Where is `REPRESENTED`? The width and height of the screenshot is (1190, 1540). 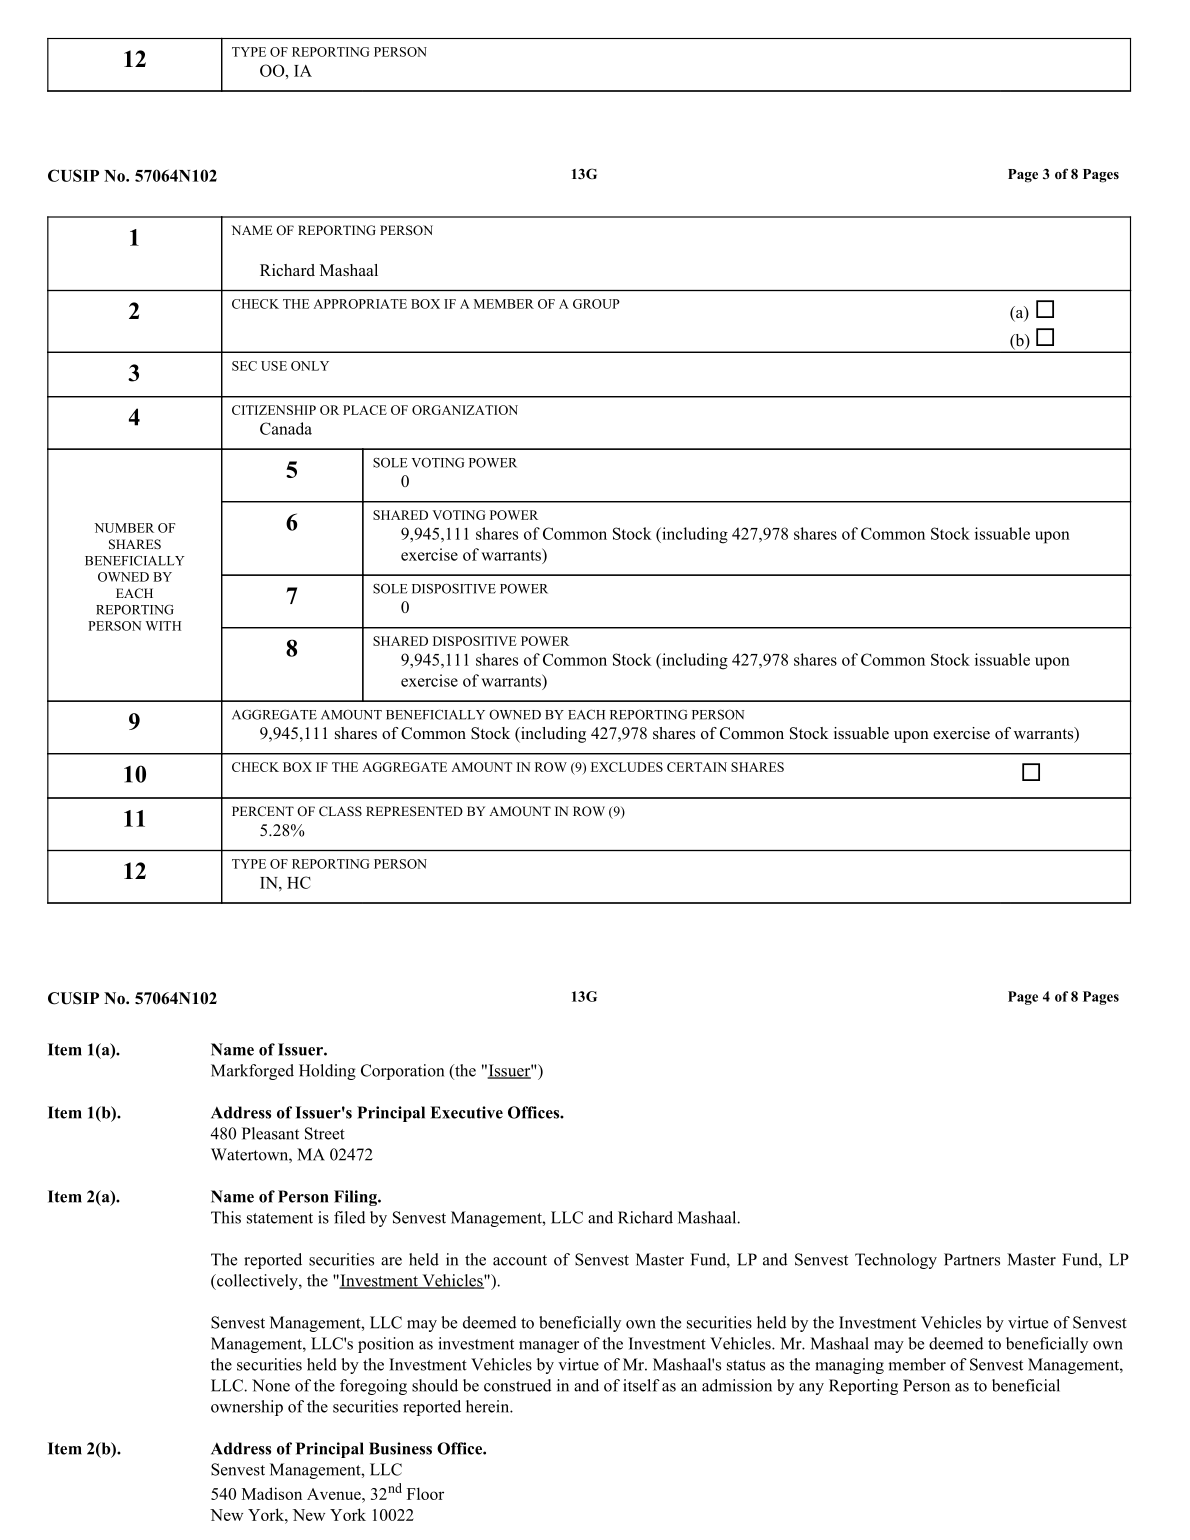
REPRESENTED is located at coordinates (414, 811).
